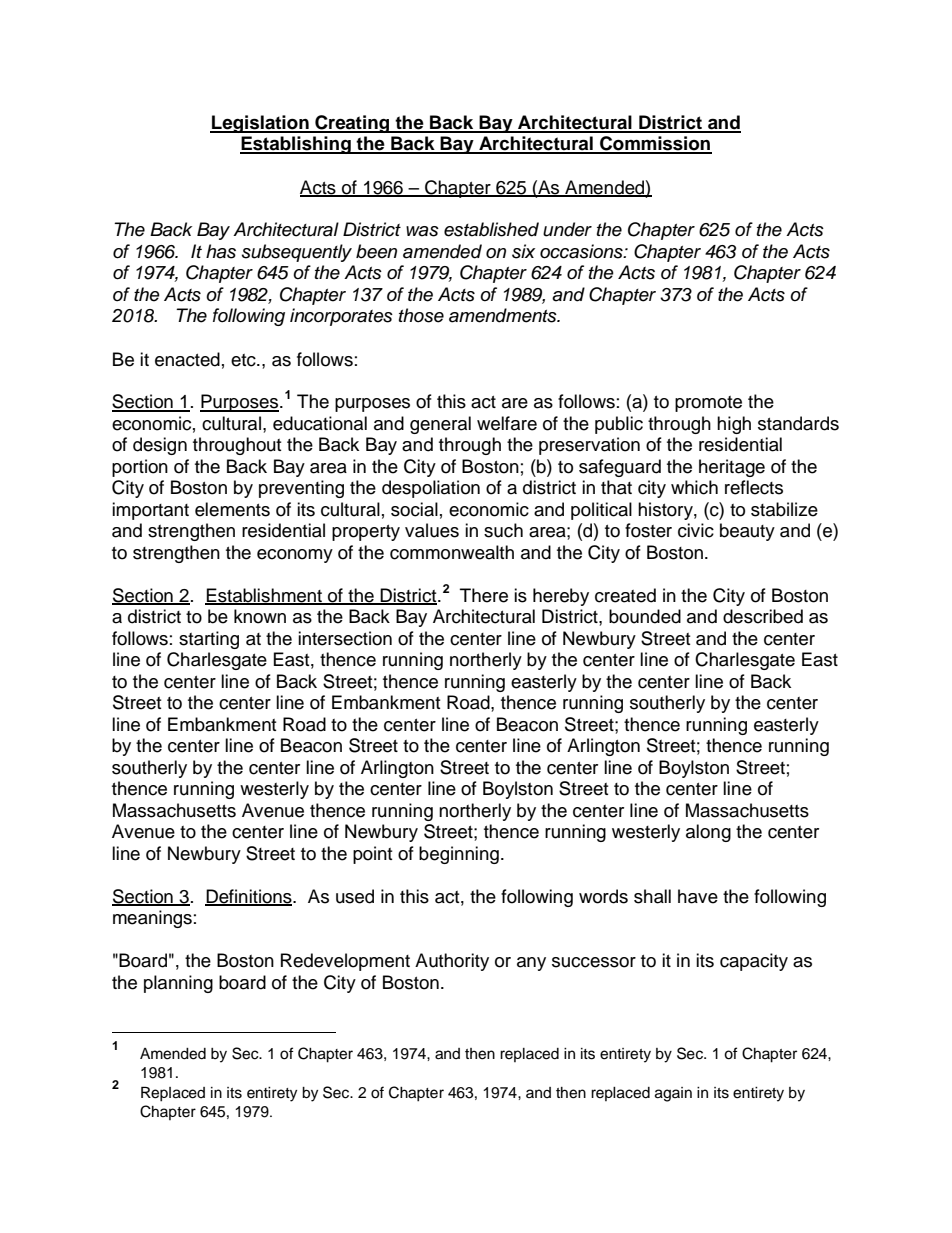 This page has width=952, height=1233. What do you see at coordinates (582, 251) in the page?
I see `occasions` at bounding box center [582, 251].
